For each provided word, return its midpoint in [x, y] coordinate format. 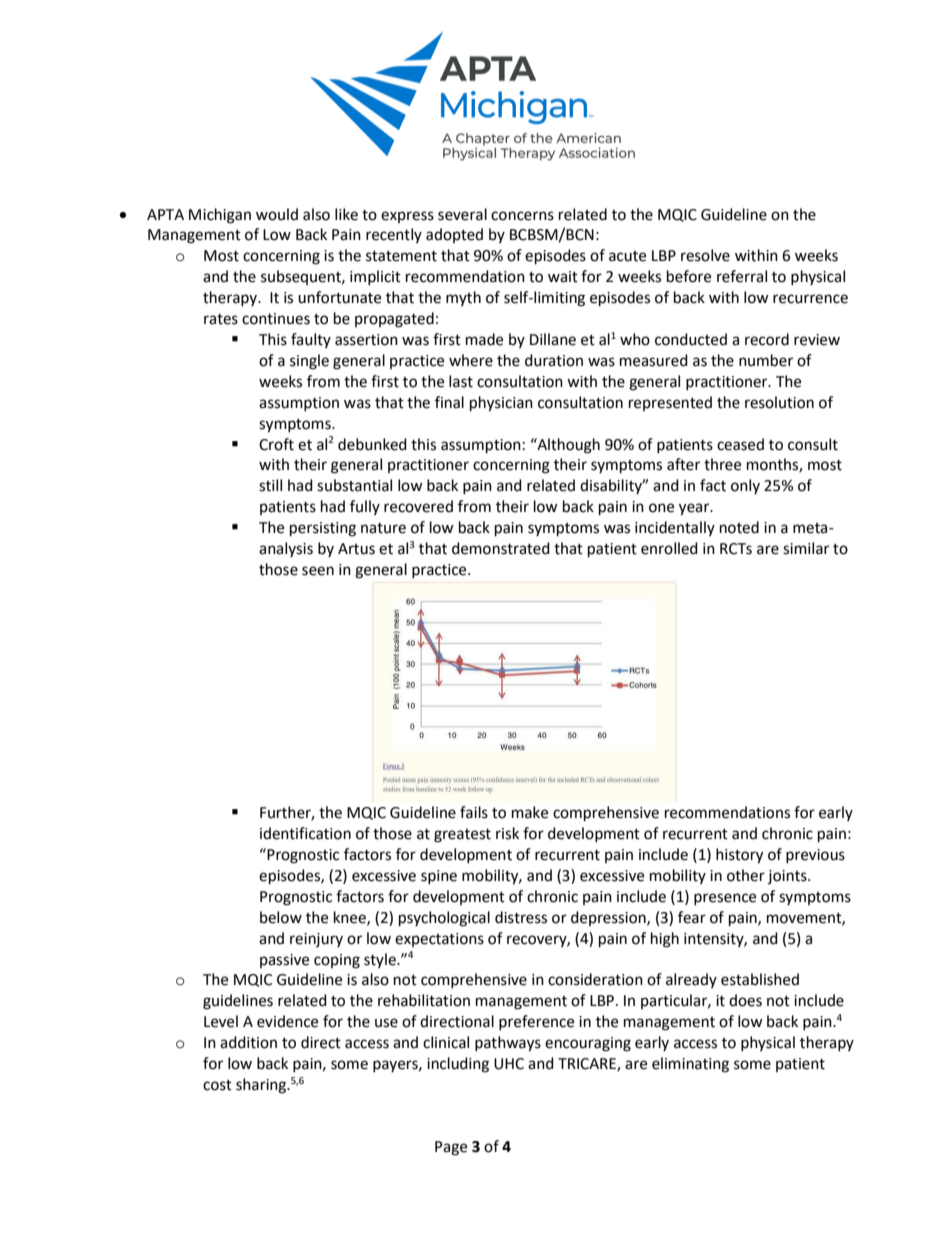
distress [521, 917]
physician [501, 404]
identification [305, 833]
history [739, 856]
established [760, 979]
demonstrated [501, 548]
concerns [522, 216]
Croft [276, 444]
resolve [705, 255]
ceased [740, 444]
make [530, 812]
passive [284, 961]
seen [318, 571]
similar [806, 548]
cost [217, 1085]
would [277, 214]
